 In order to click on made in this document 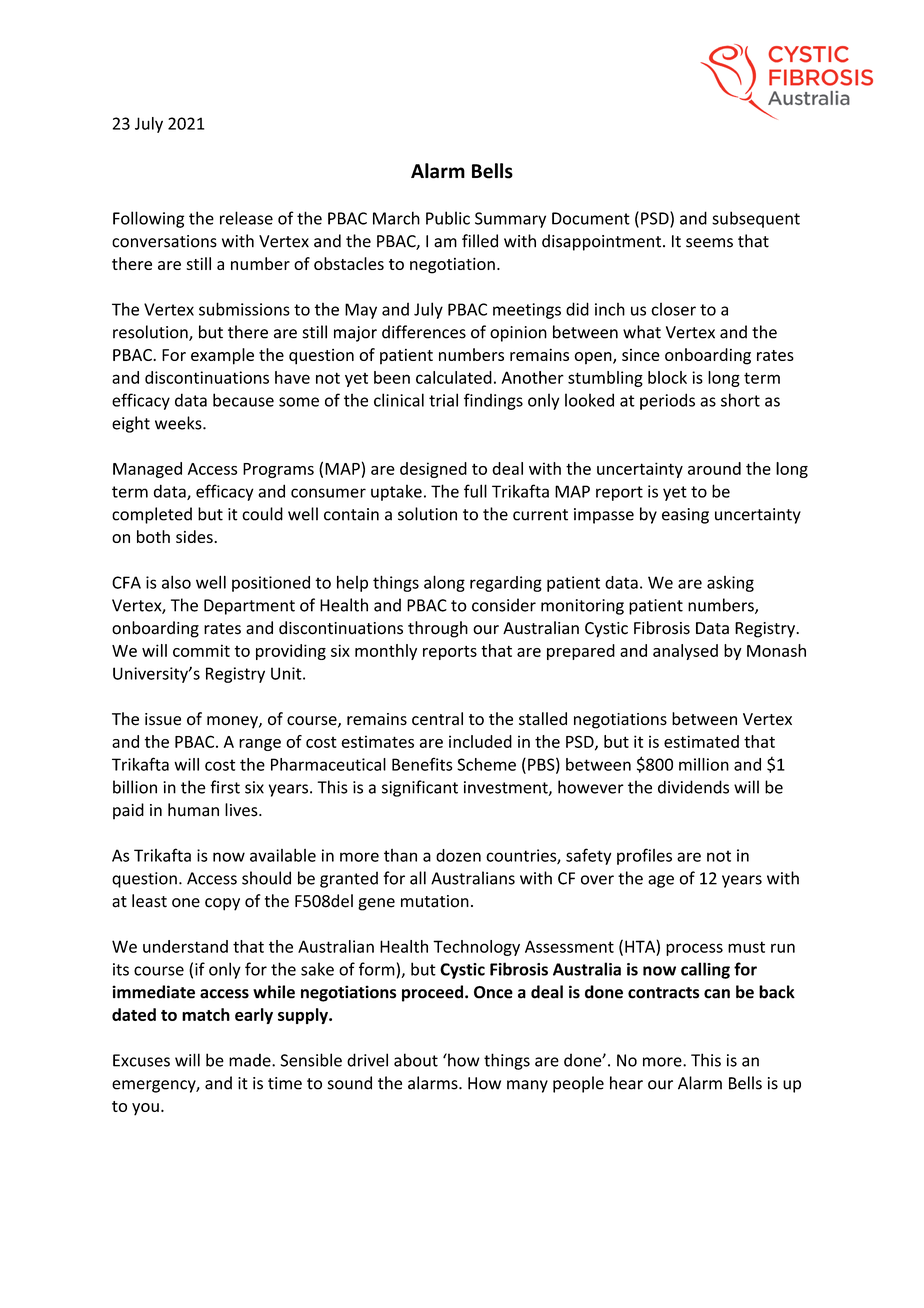, I will do `click(251, 1060)`.
